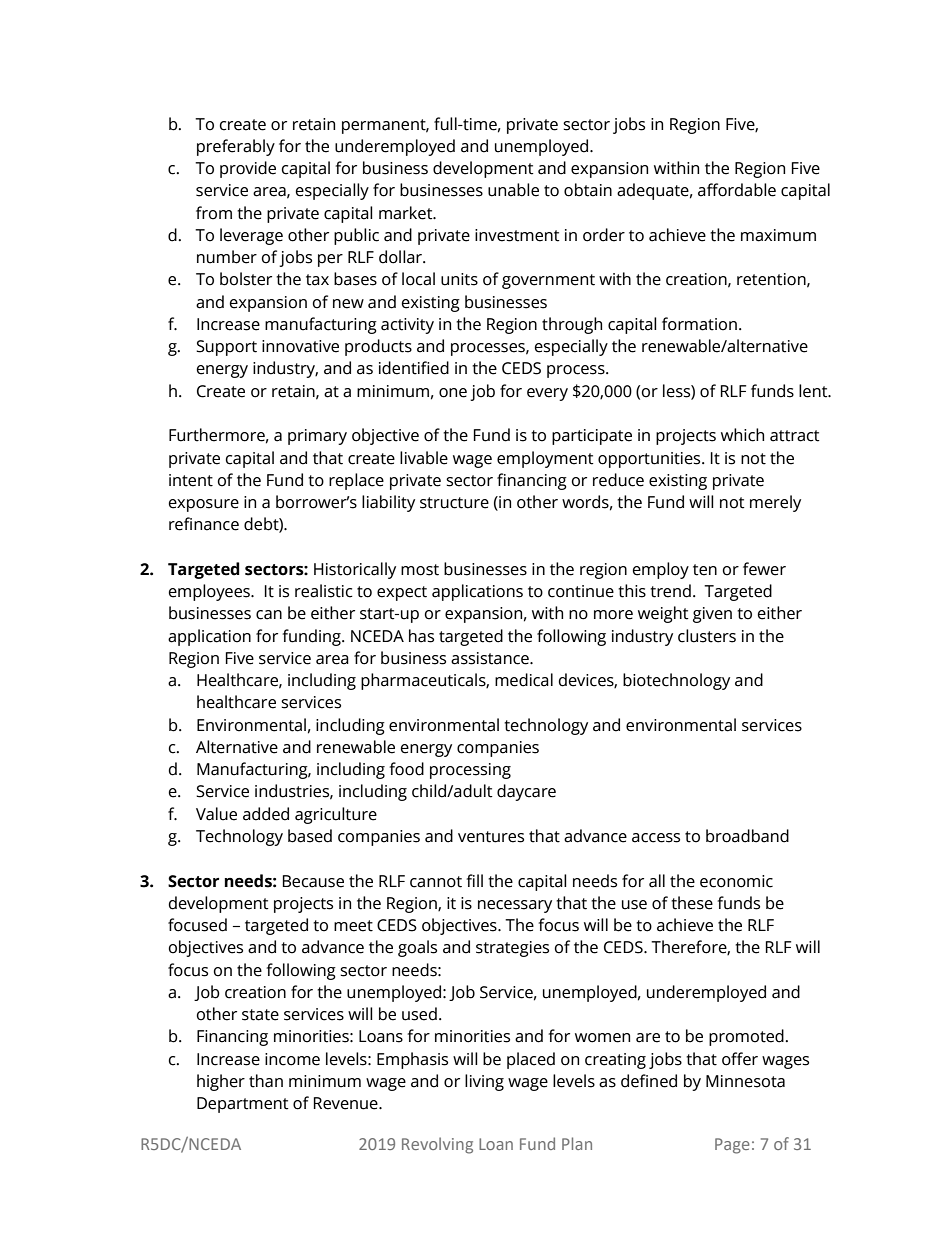 Image resolution: width=952 pixels, height=1233 pixels. Describe the element at coordinates (737, 190) in the image. I see `affordable` at that location.
